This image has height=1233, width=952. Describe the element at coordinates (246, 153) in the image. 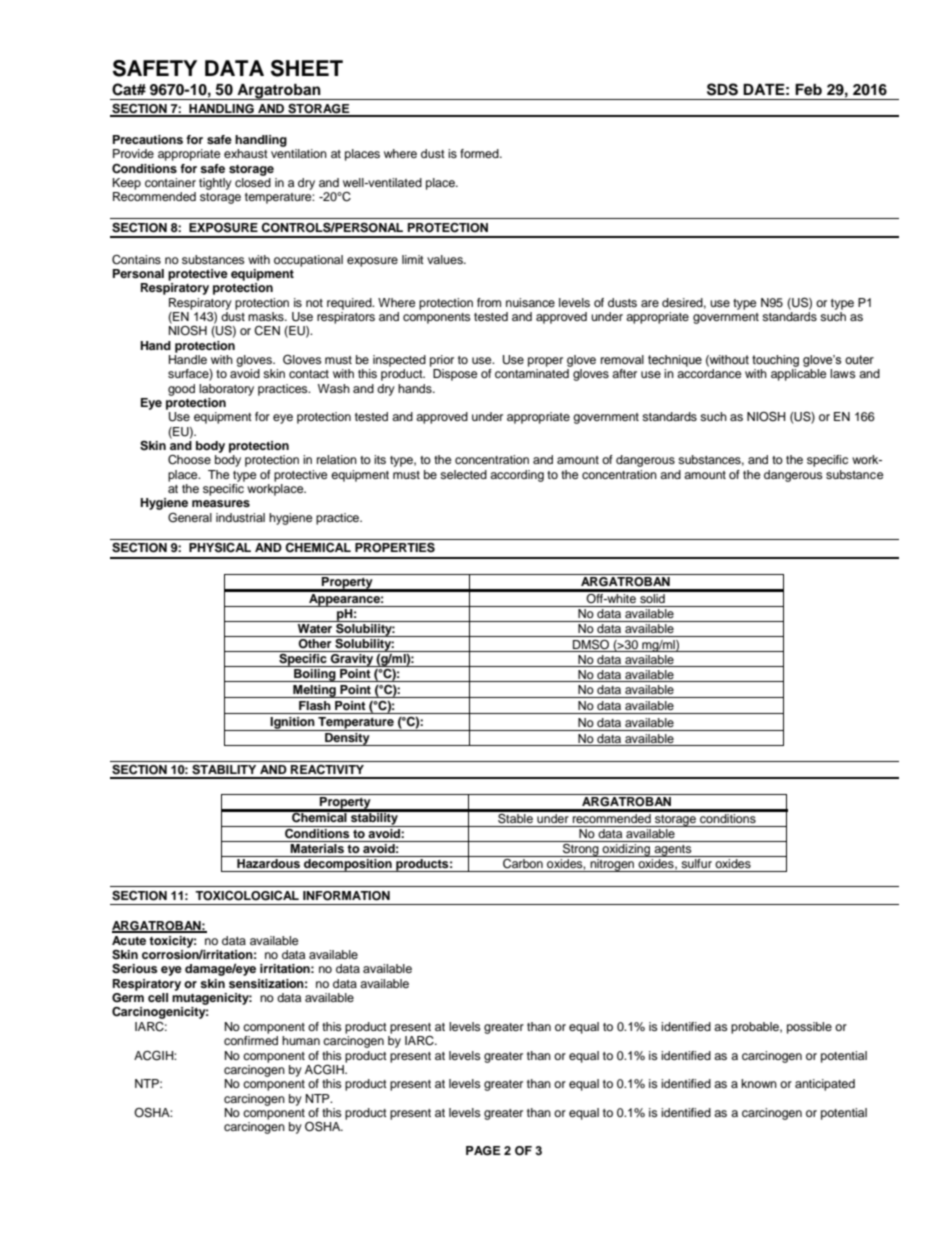

I see `exhaust` at that location.
